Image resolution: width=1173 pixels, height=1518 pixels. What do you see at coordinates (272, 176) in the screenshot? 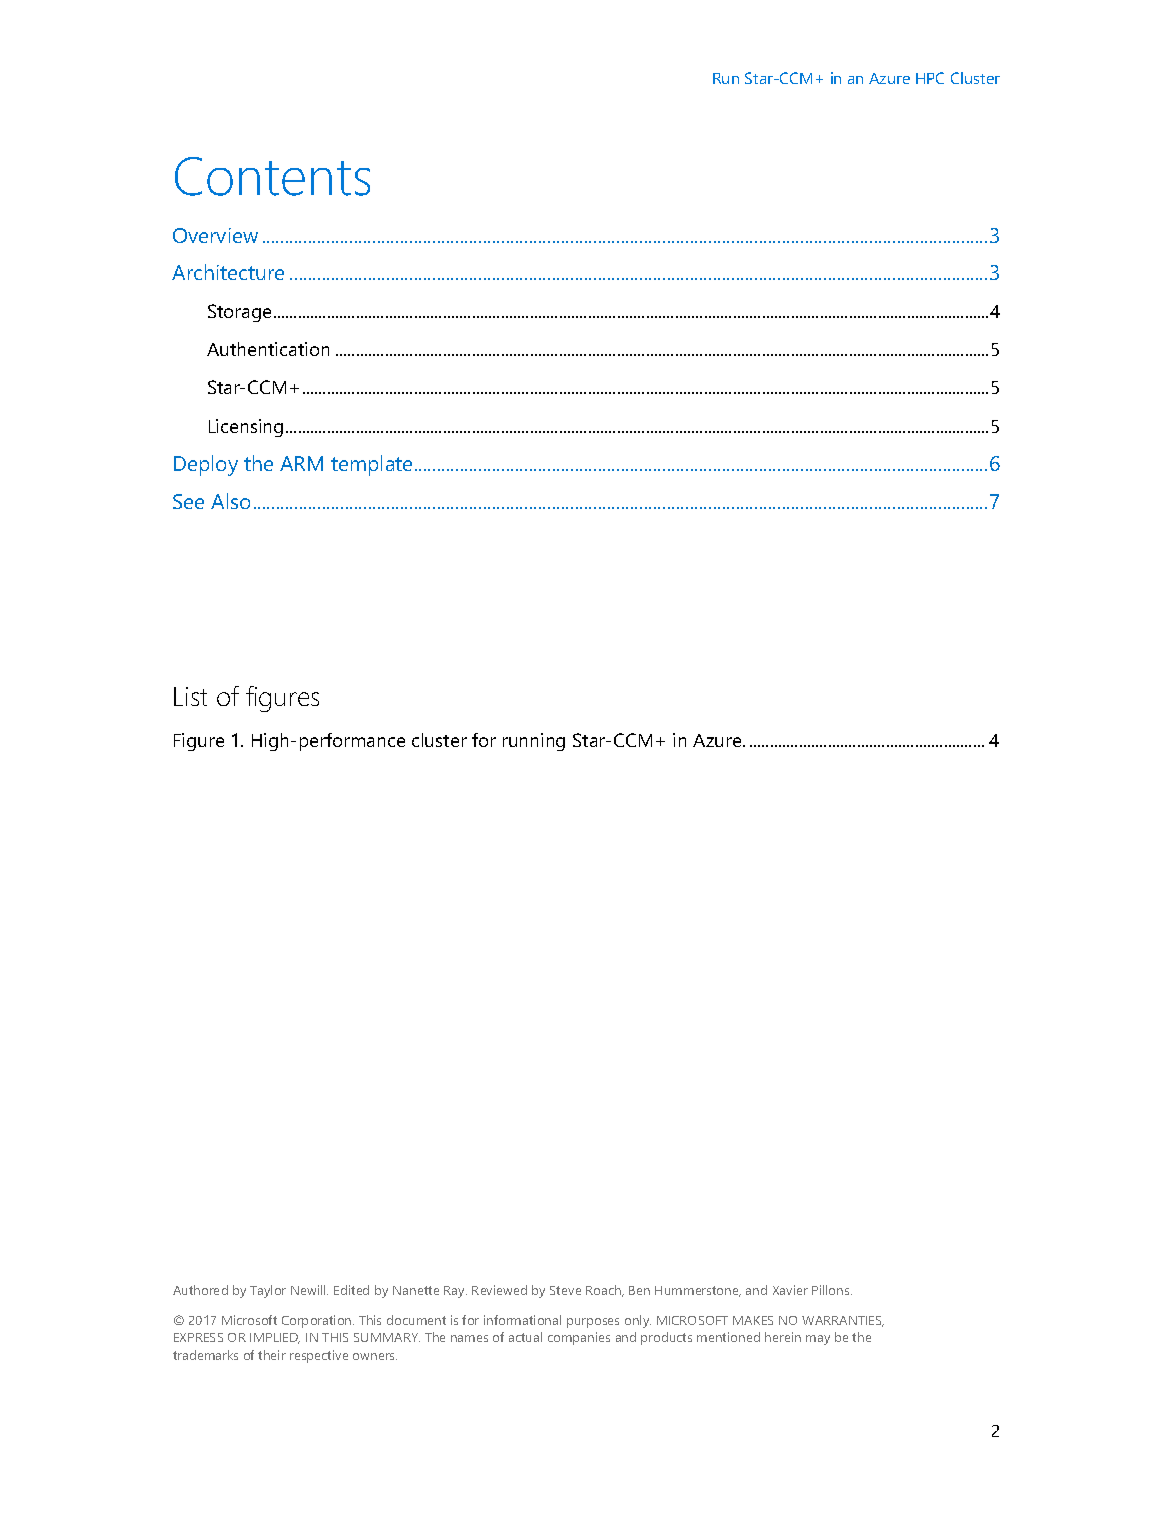
I see `Contents` at bounding box center [272, 176].
